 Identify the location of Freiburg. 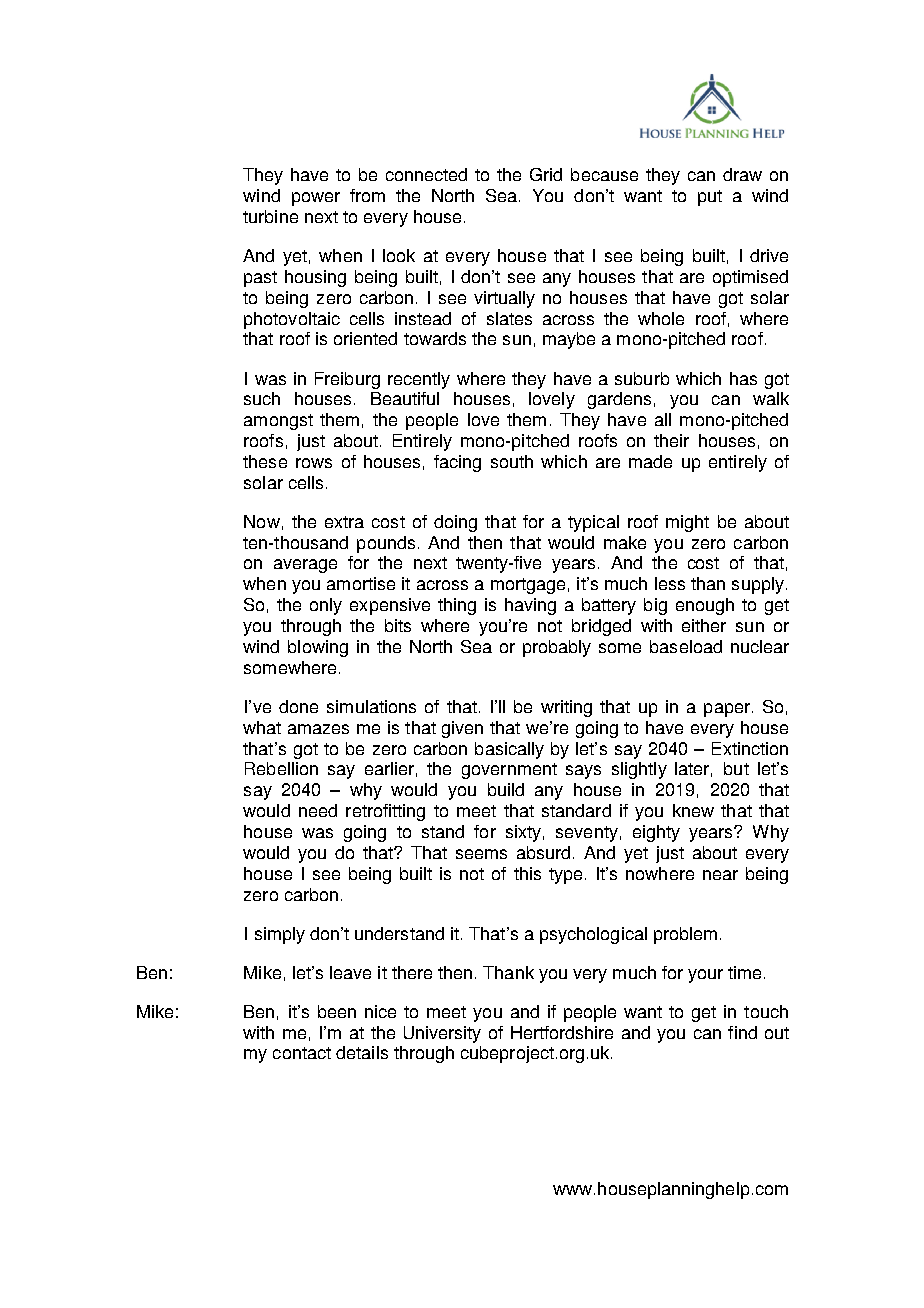
(347, 380).
